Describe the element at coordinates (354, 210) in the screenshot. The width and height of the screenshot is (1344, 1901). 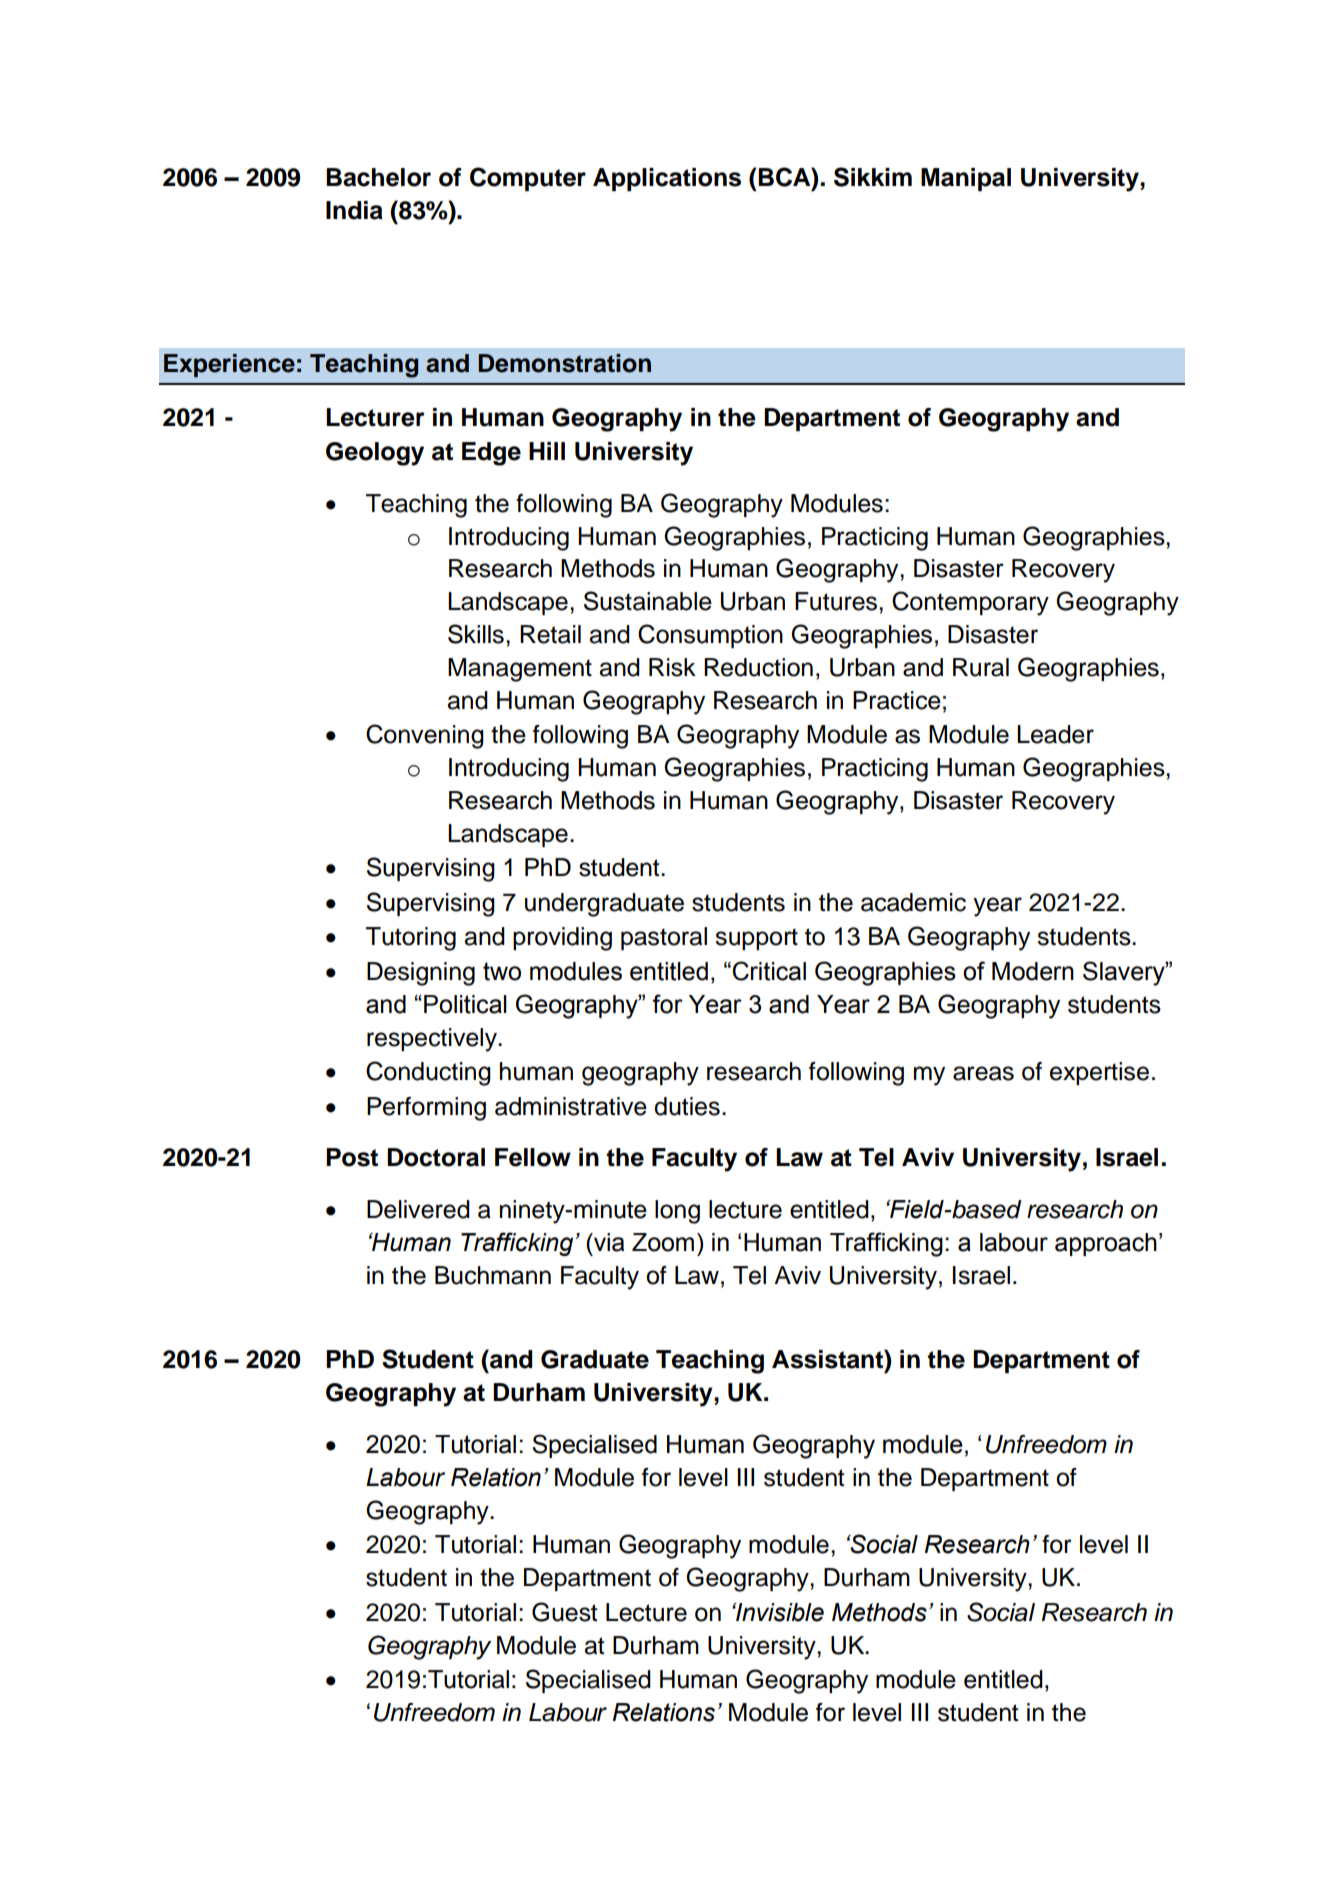
I see `India` at that location.
